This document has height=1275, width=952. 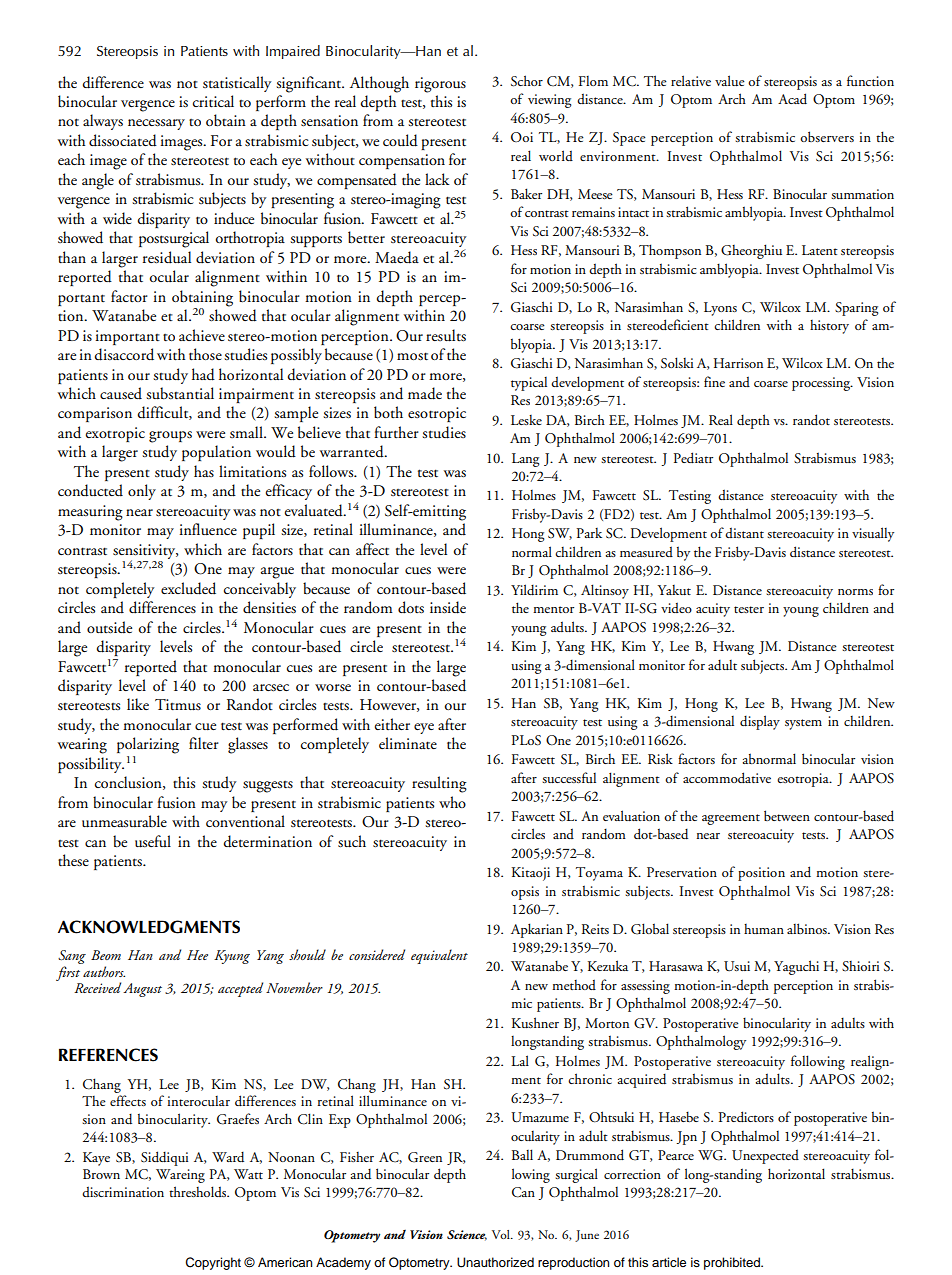 What do you see at coordinates (440, 85) in the document?
I see `rigorous` at bounding box center [440, 85].
